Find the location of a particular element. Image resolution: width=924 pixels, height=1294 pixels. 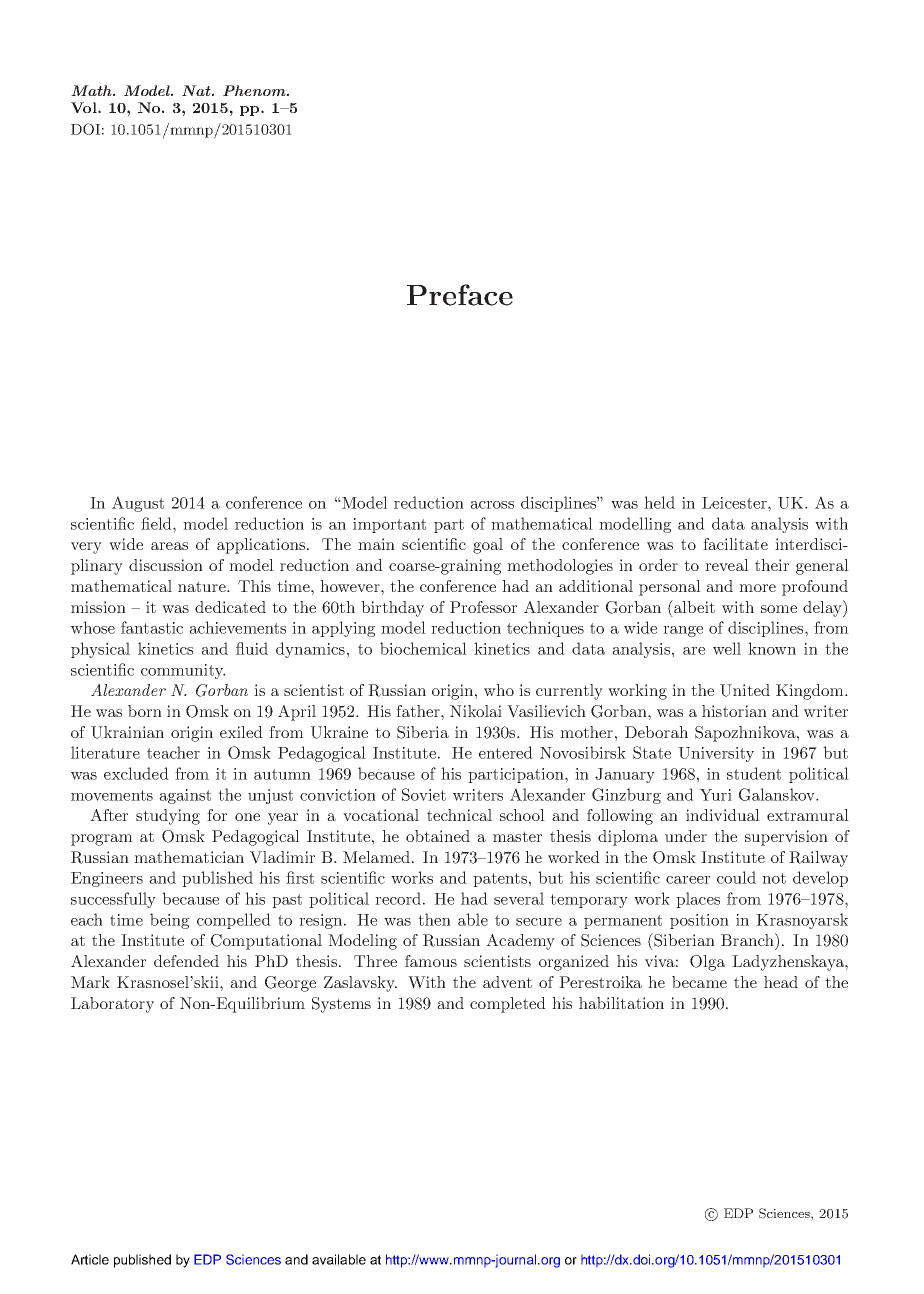

biochemical is located at coordinates (423, 648).
